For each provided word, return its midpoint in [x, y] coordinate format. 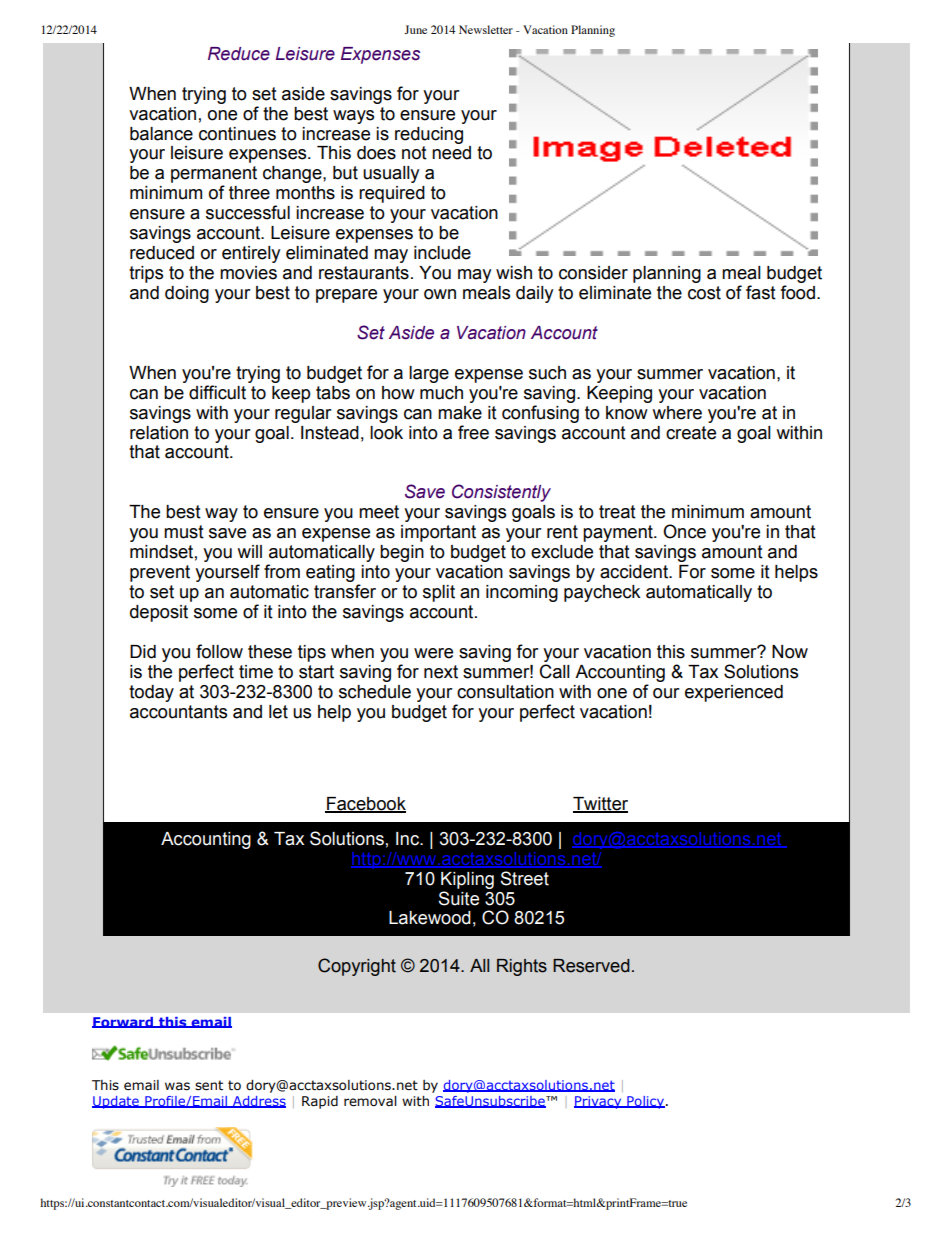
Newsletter [486, 29]
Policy [645, 1102]
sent [209, 1085]
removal [370, 1101]
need [451, 153]
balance [161, 134]
